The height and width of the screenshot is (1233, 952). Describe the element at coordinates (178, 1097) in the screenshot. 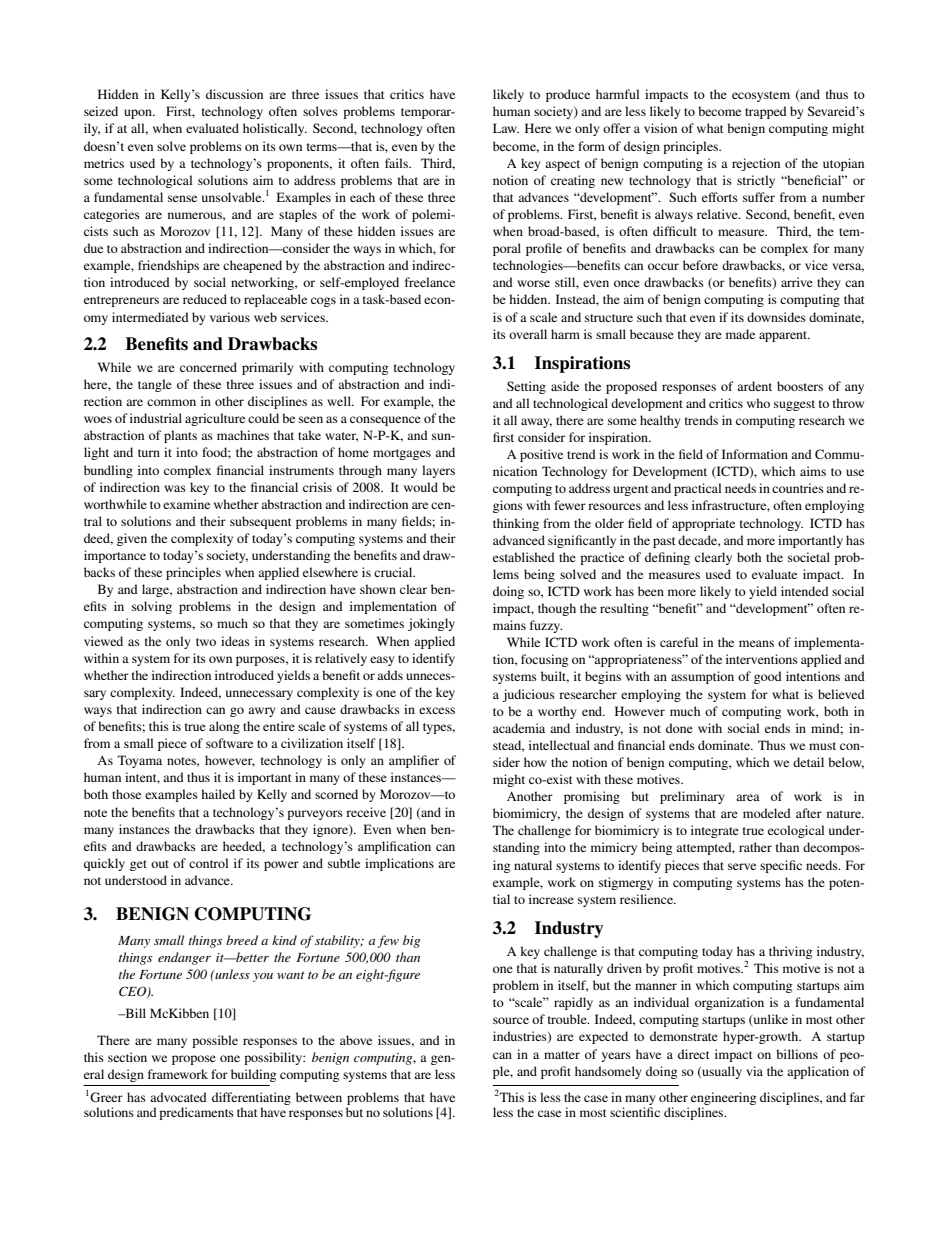

I see `advocated` at that location.
